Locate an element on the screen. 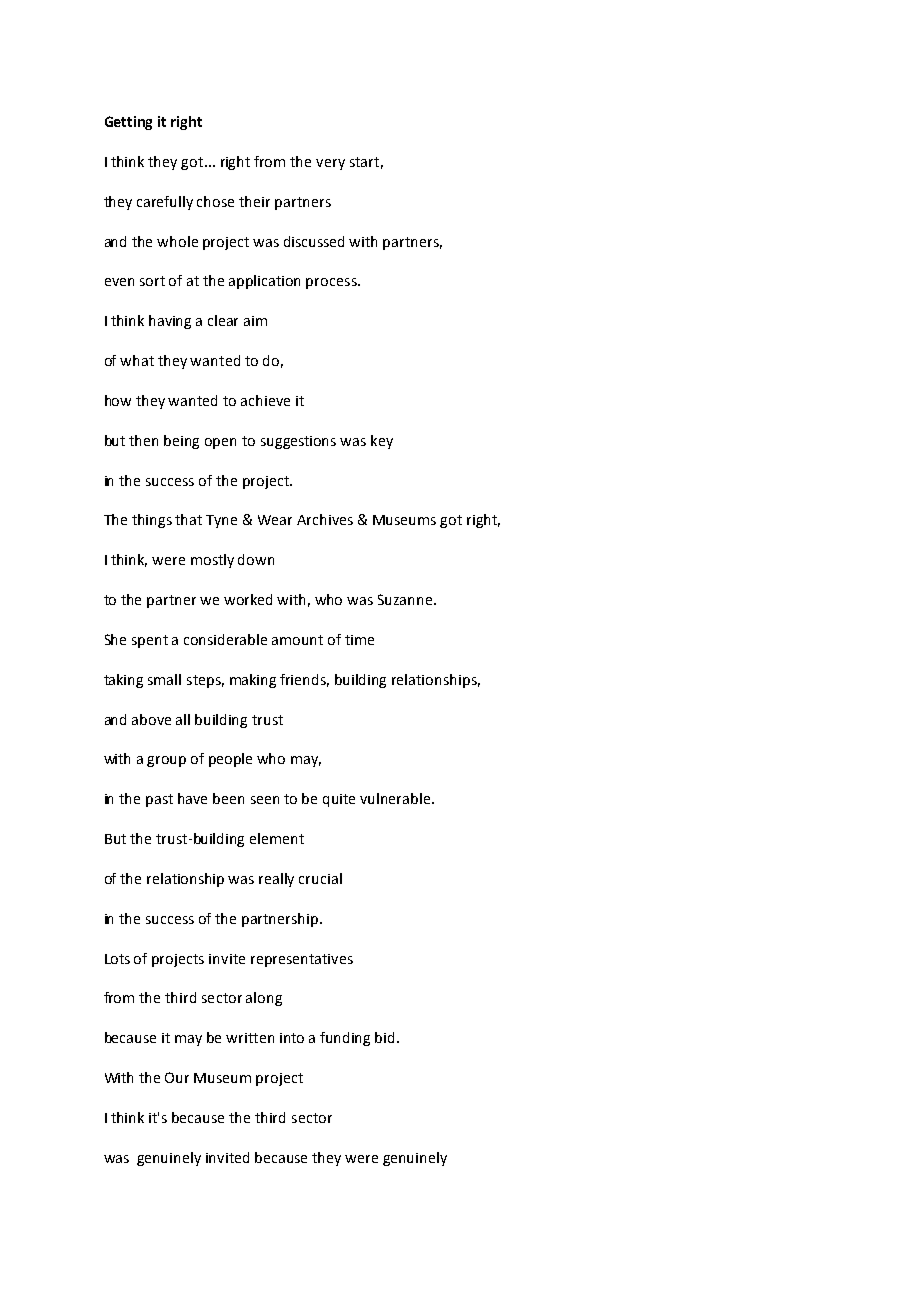 The image size is (924, 1308). their is located at coordinates (254, 201).
